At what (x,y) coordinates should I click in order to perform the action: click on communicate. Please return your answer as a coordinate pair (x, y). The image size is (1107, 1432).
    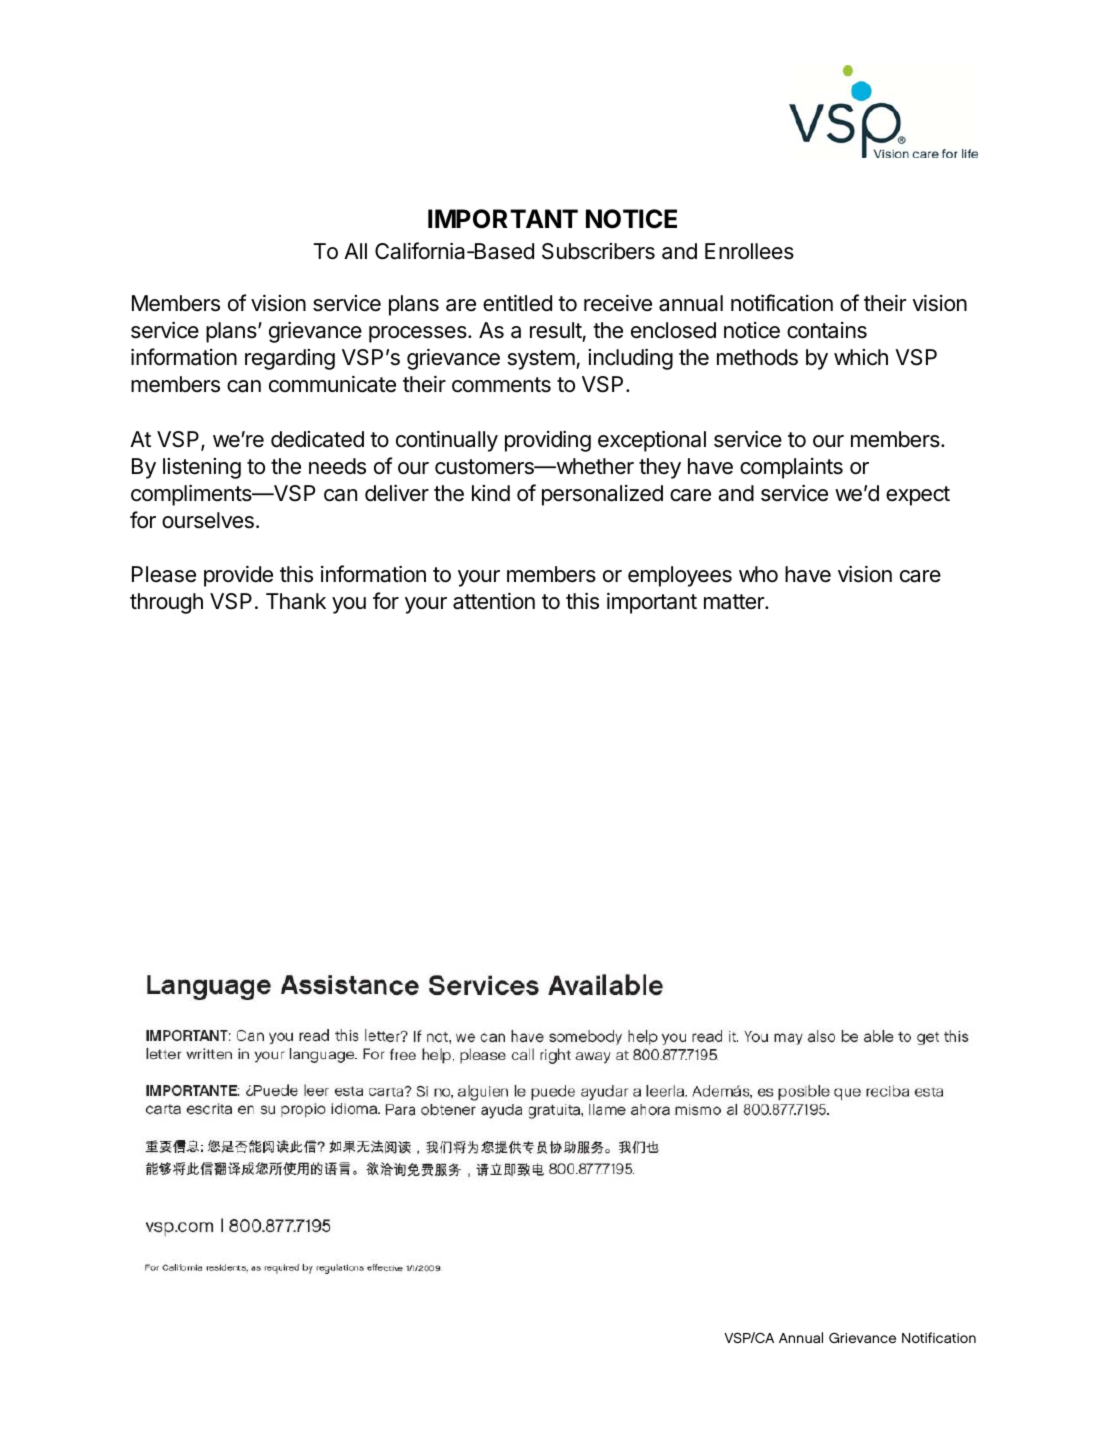
    Looking at the image, I should click on (332, 384).
